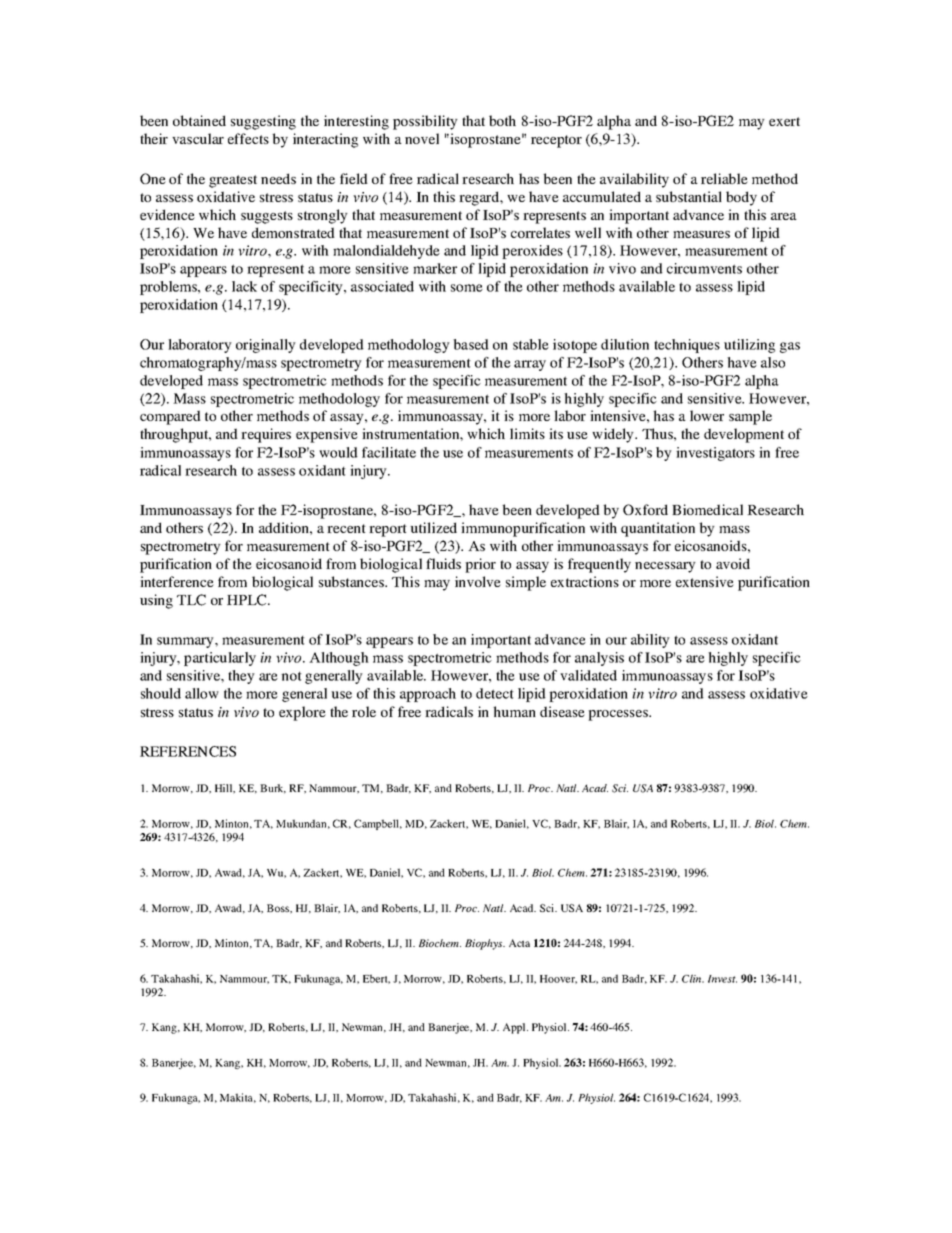 The height and width of the page is (1233, 952). Describe the element at coordinates (707, 415) in the page. I see `lower` at that location.
